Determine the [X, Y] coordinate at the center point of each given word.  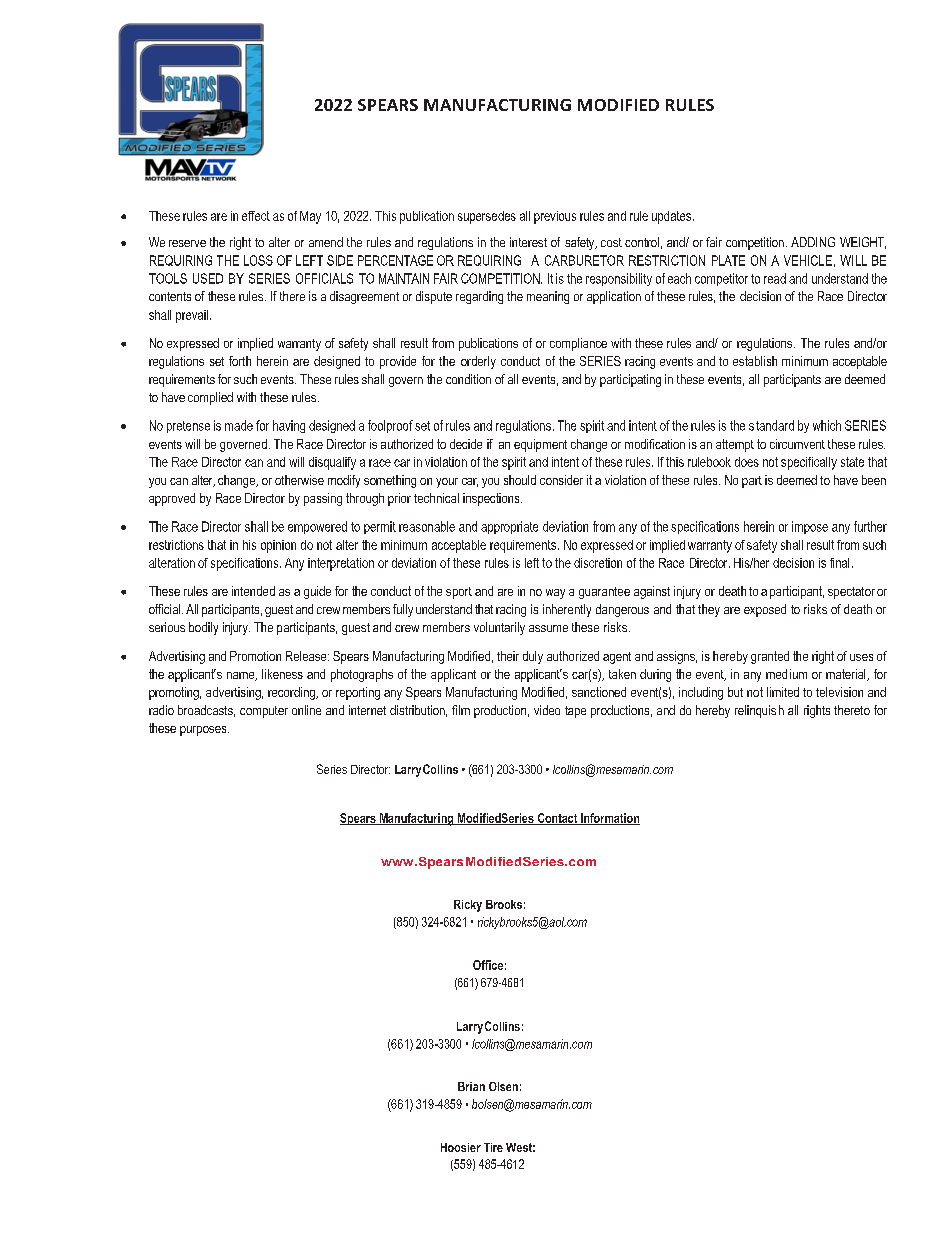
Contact [557, 819]
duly [533, 657]
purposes [204, 731]
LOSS [258, 260]
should [520, 480]
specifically [809, 463]
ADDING [813, 242]
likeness [282, 674]
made [239, 425]
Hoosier [461, 1147]
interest [528, 242]
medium [786, 674]
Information [609, 819]
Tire [493, 1147]
